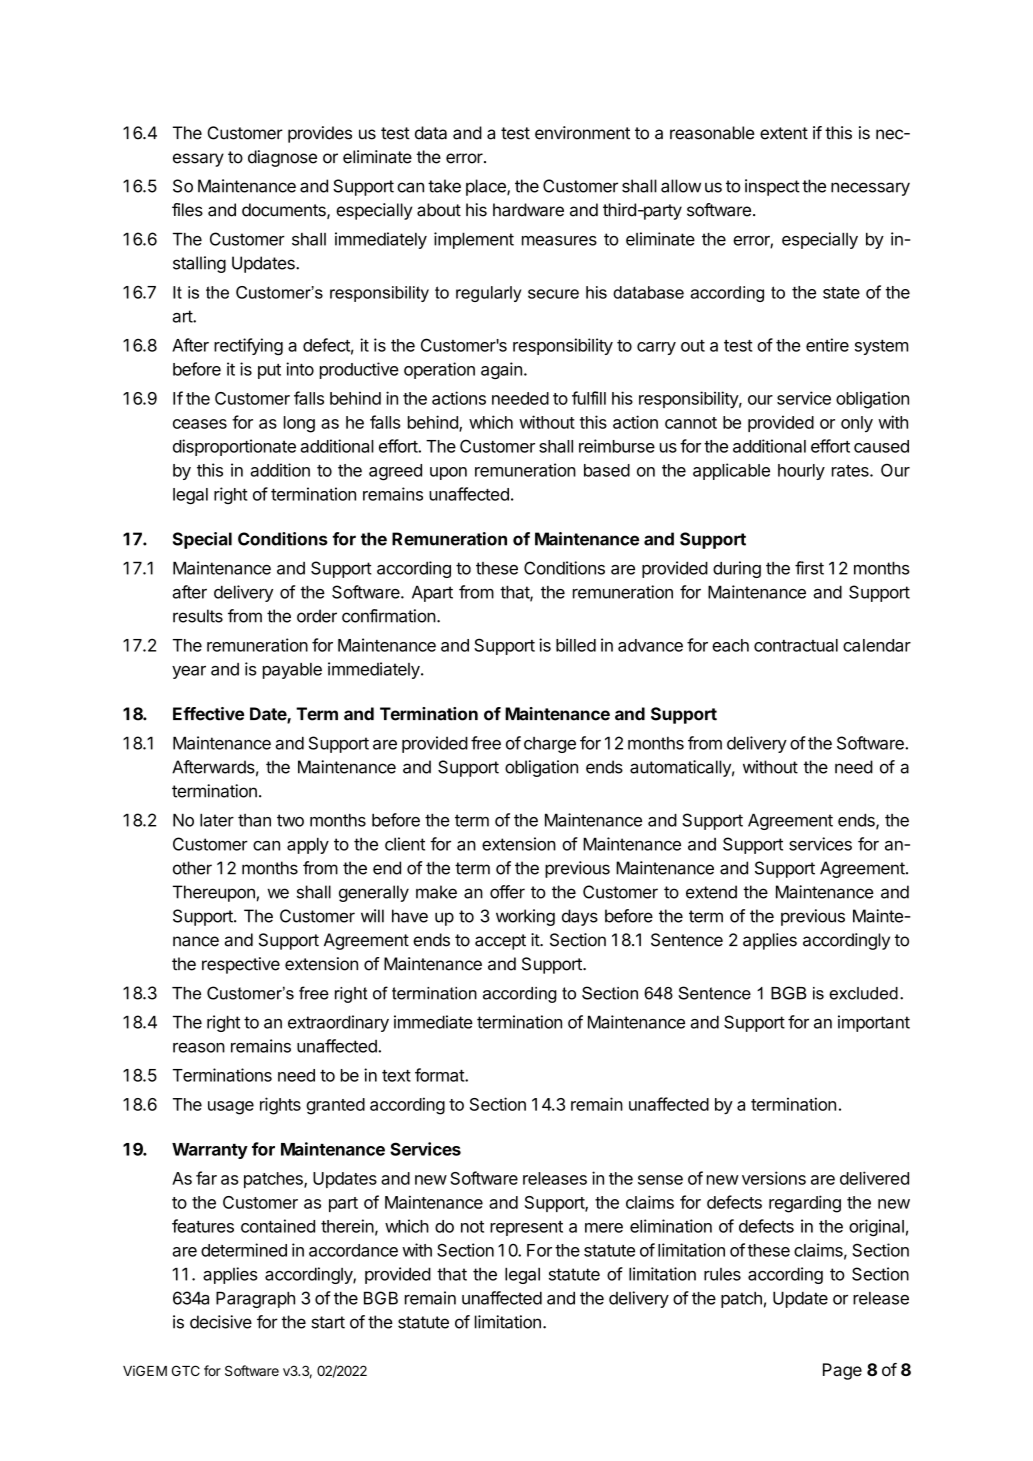 The width and height of the screenshot is (1033, 1461). Describe the element at coordinates (842, 1371) in the screenshot. I see `Page` at that location.
